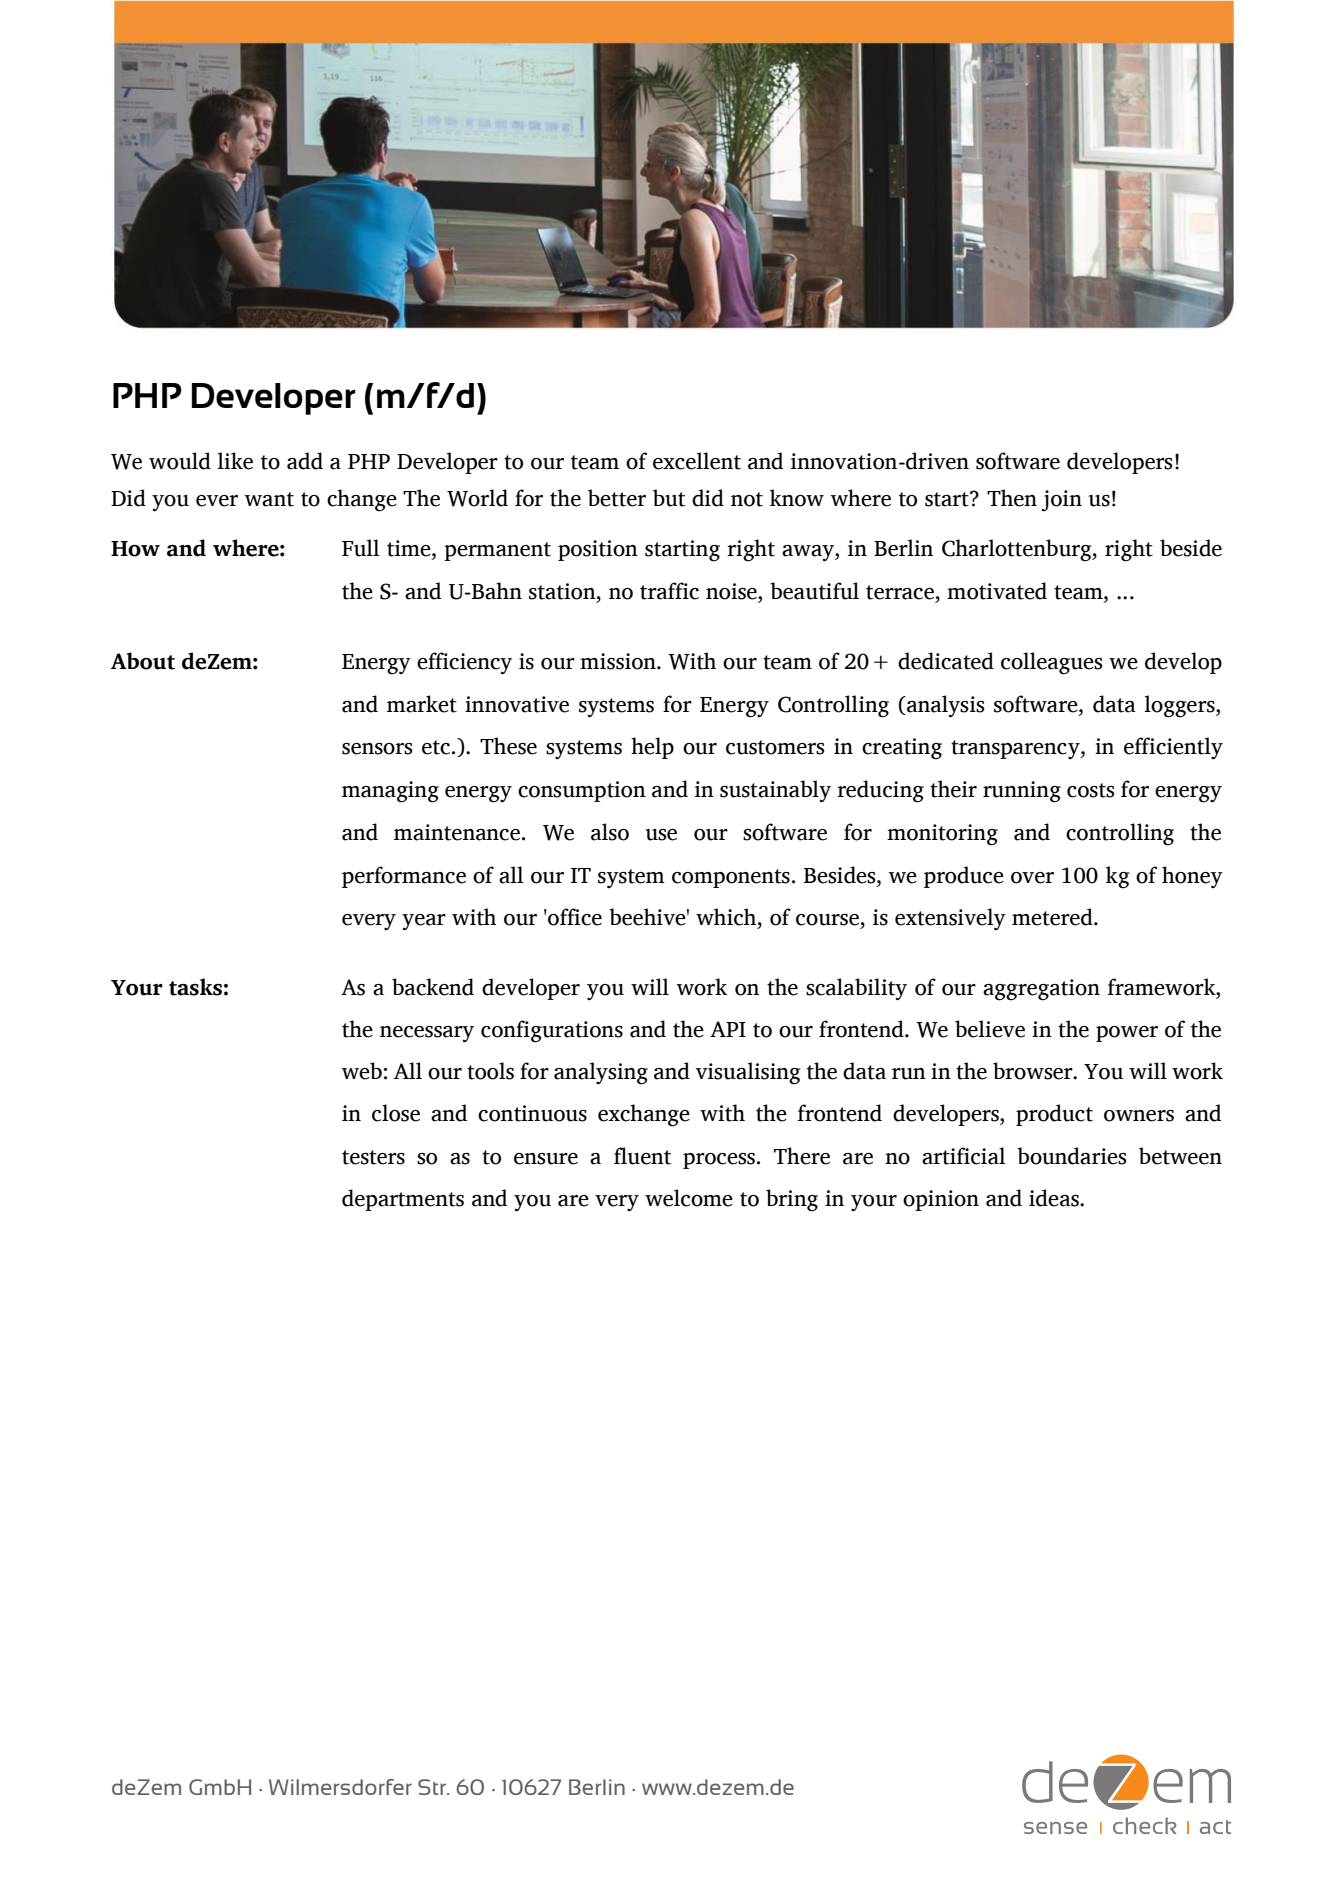 The height and width of the document is (1887, 1334). Describe the element at coordinates (373, 1157) in the document. I see `testers` at that location.
